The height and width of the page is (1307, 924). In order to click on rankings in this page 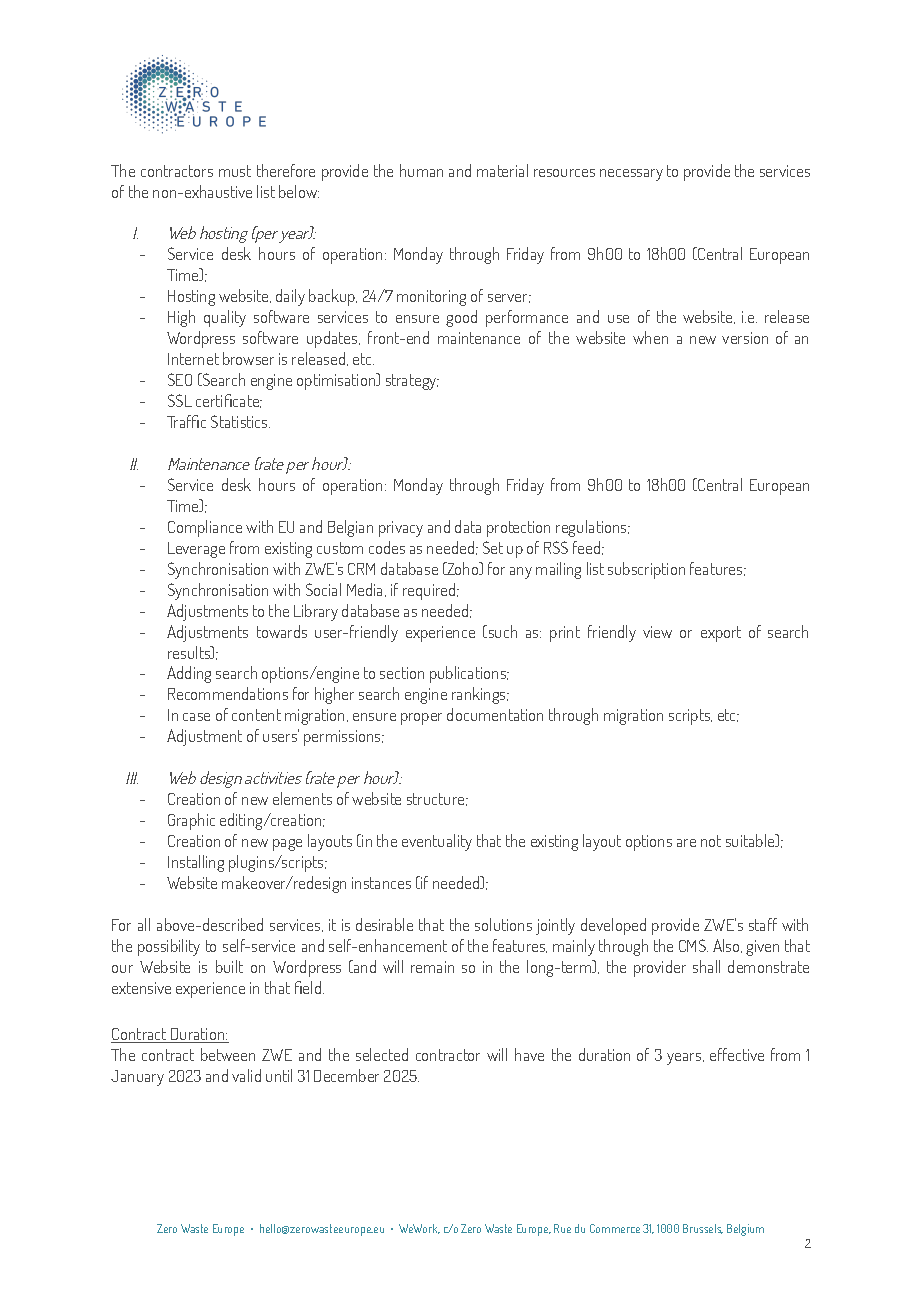, I will do `click(480, 695)`.
